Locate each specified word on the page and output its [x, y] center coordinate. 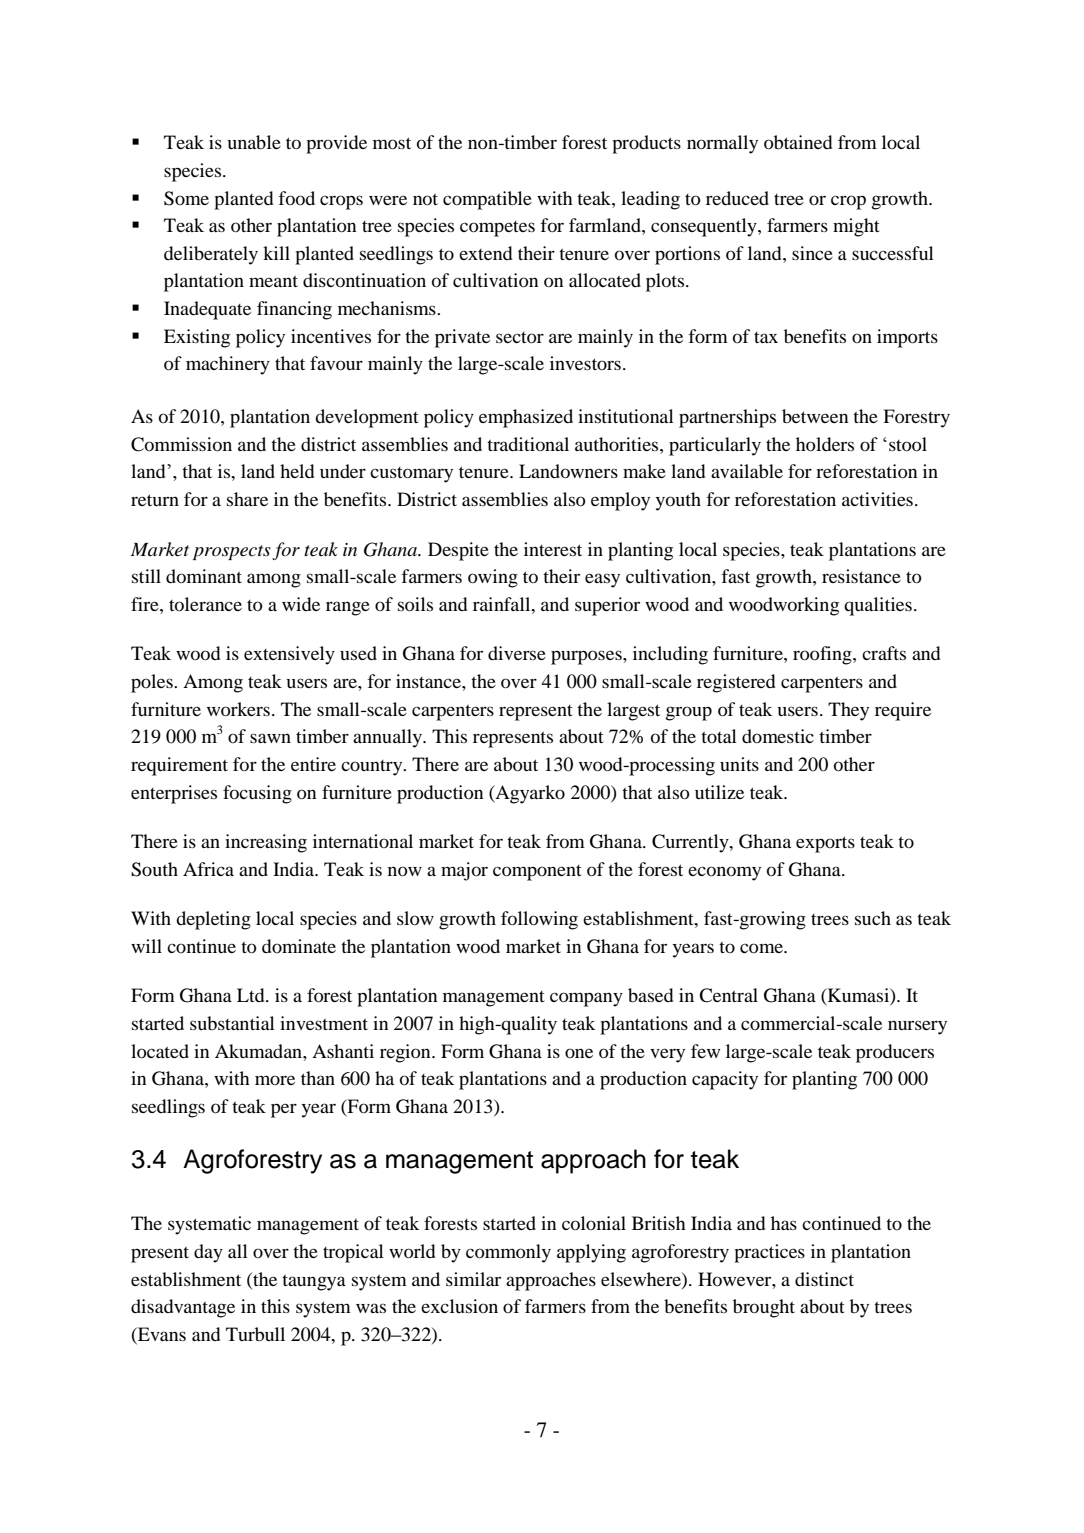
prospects [232, 552]
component [537, 873]
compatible [487, 200]
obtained [798, 142]
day [208, 1253]
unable [254, 142]
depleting [213, 920]
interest [553, 549]
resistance [861, 576]
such [873, 918]
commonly [508, 1253]
